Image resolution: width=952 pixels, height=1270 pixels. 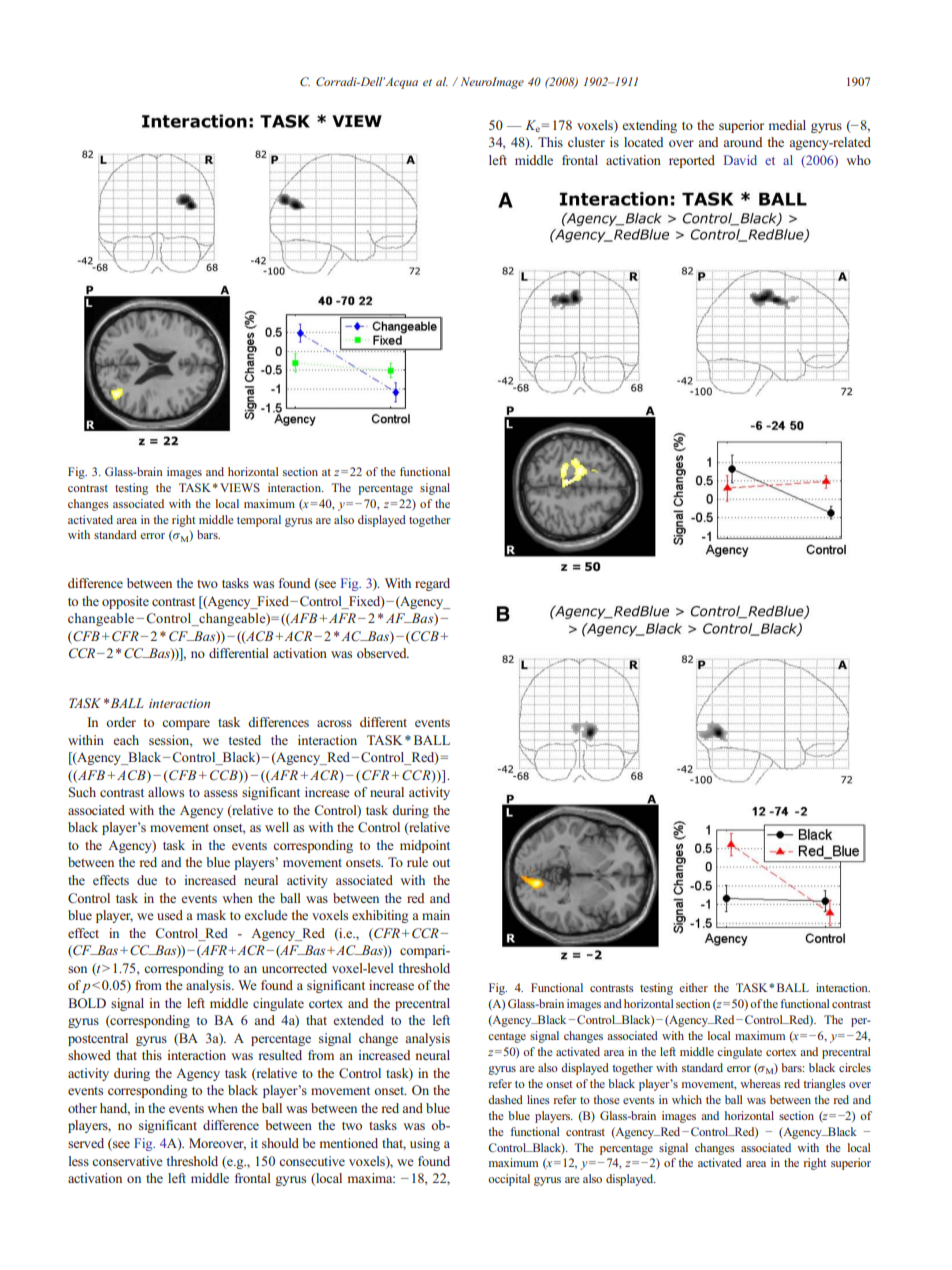 I want to click on conservative, so click(x=127, y=1161).
